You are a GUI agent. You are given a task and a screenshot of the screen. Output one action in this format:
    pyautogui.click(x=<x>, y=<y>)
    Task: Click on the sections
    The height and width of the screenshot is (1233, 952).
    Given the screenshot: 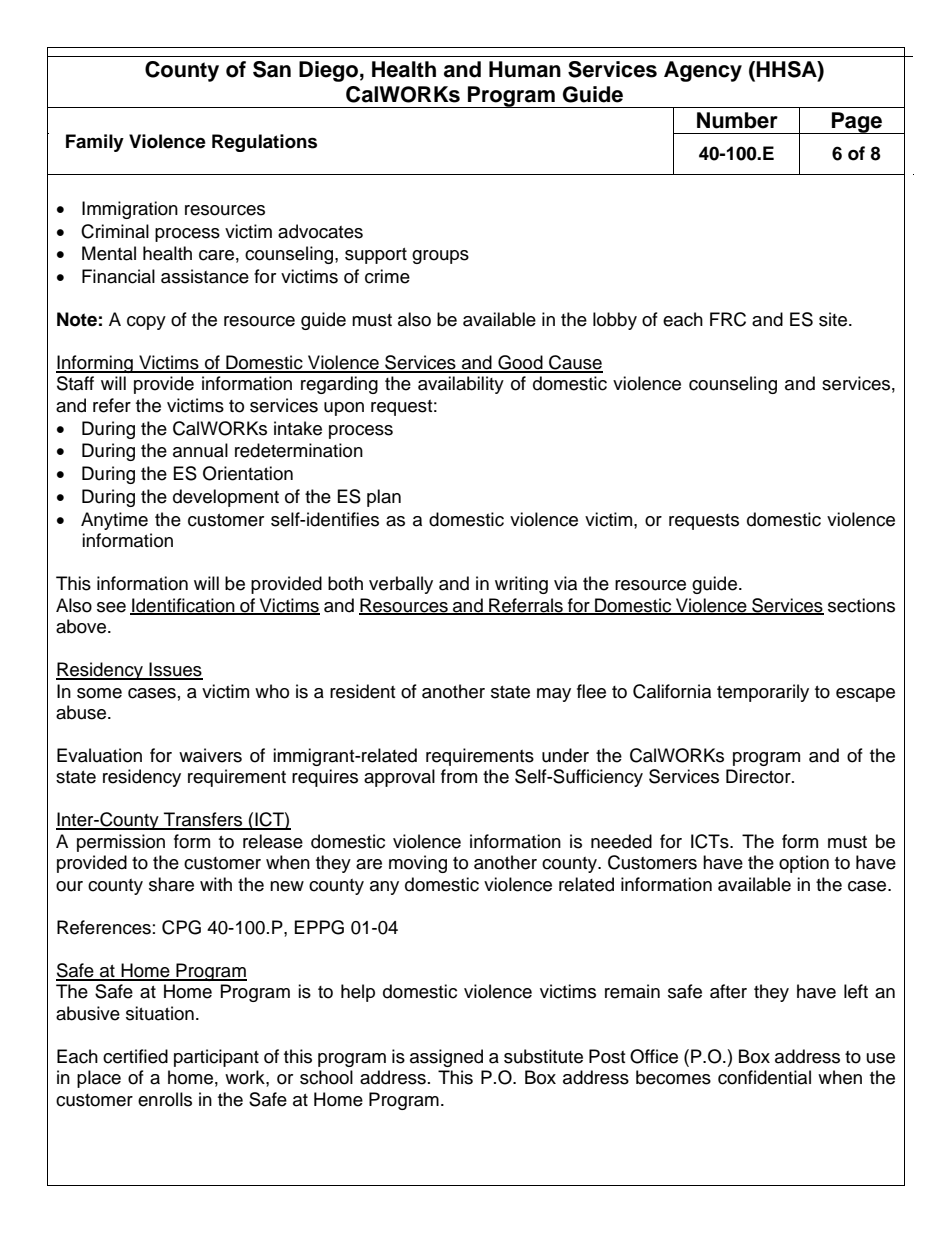 What is the action you would take?
    pyautogui.click(x=861, y=605)
